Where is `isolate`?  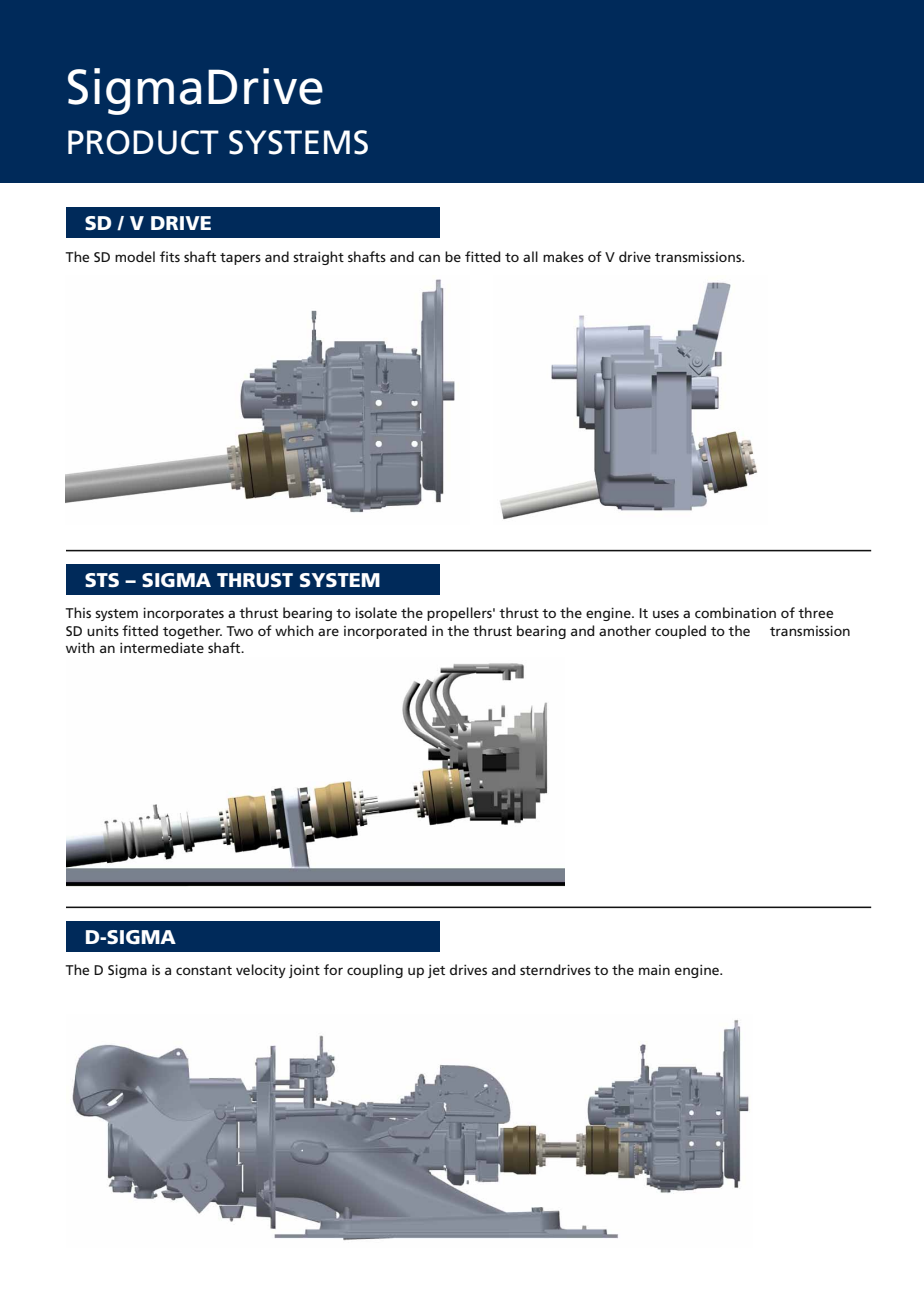 isolate is located at coordinates (376, 612).
